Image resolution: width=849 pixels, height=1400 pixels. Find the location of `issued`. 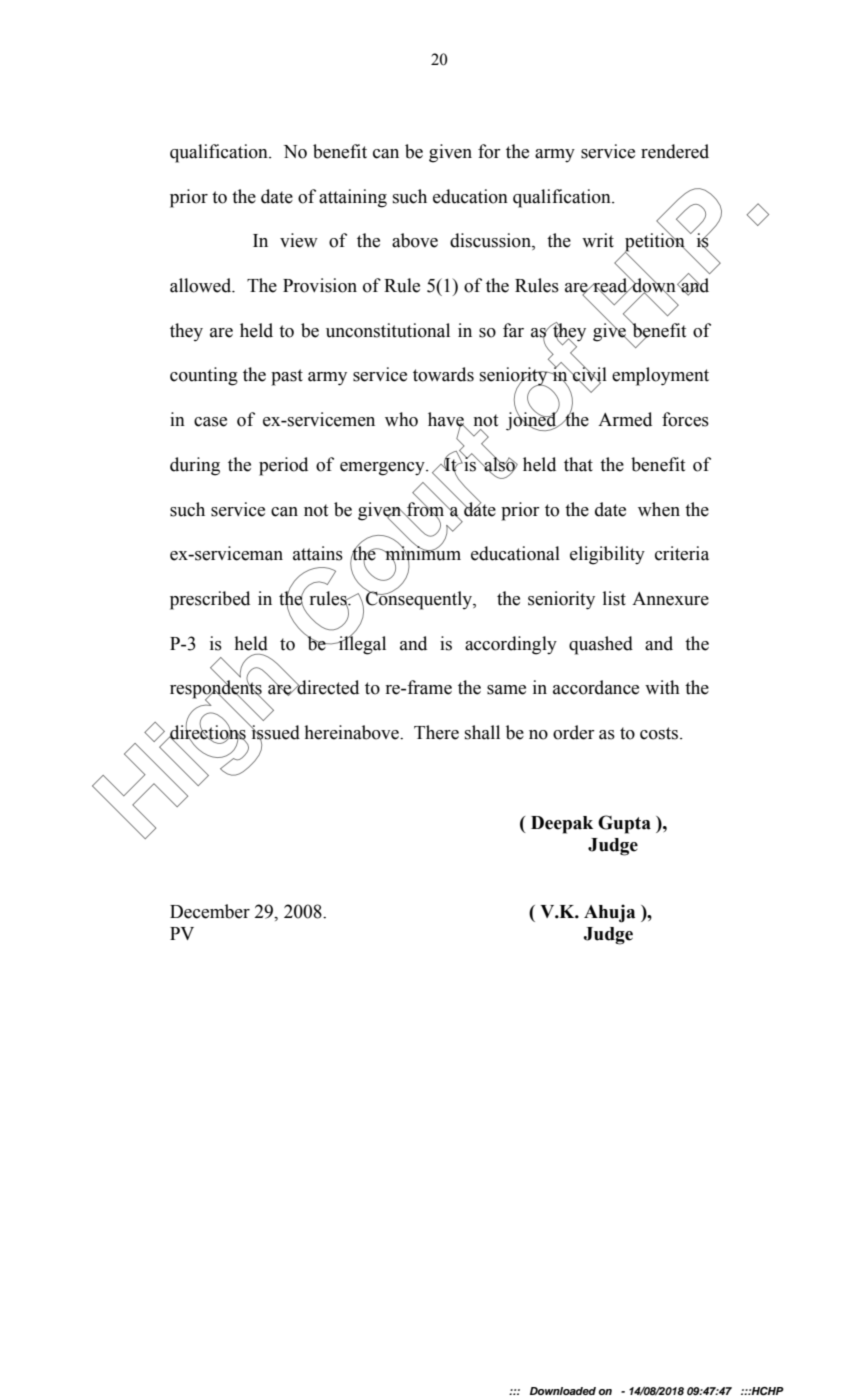

issued is located at coordinates (274, 733).
